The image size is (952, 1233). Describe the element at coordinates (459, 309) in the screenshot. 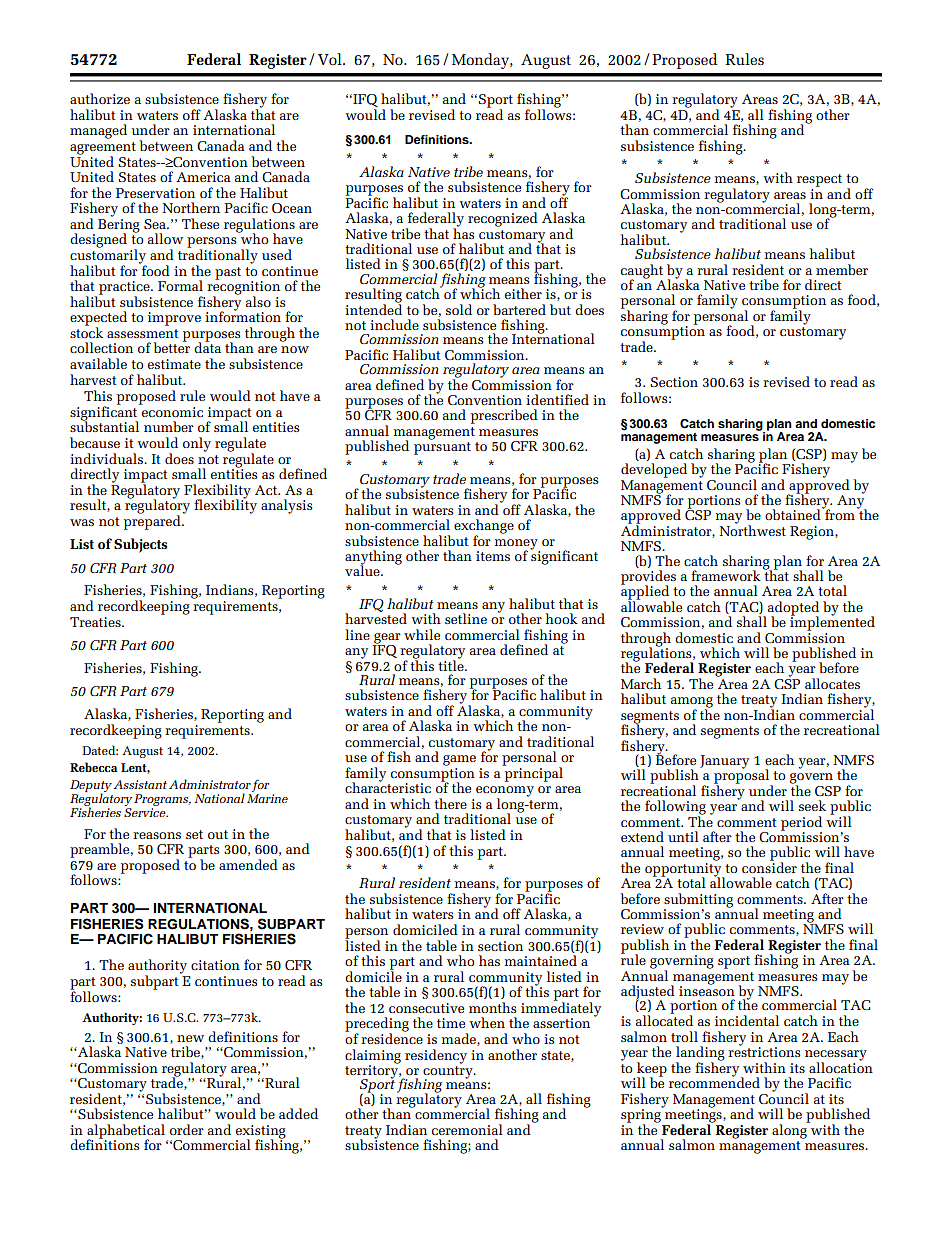

I see `sold` at that location.
